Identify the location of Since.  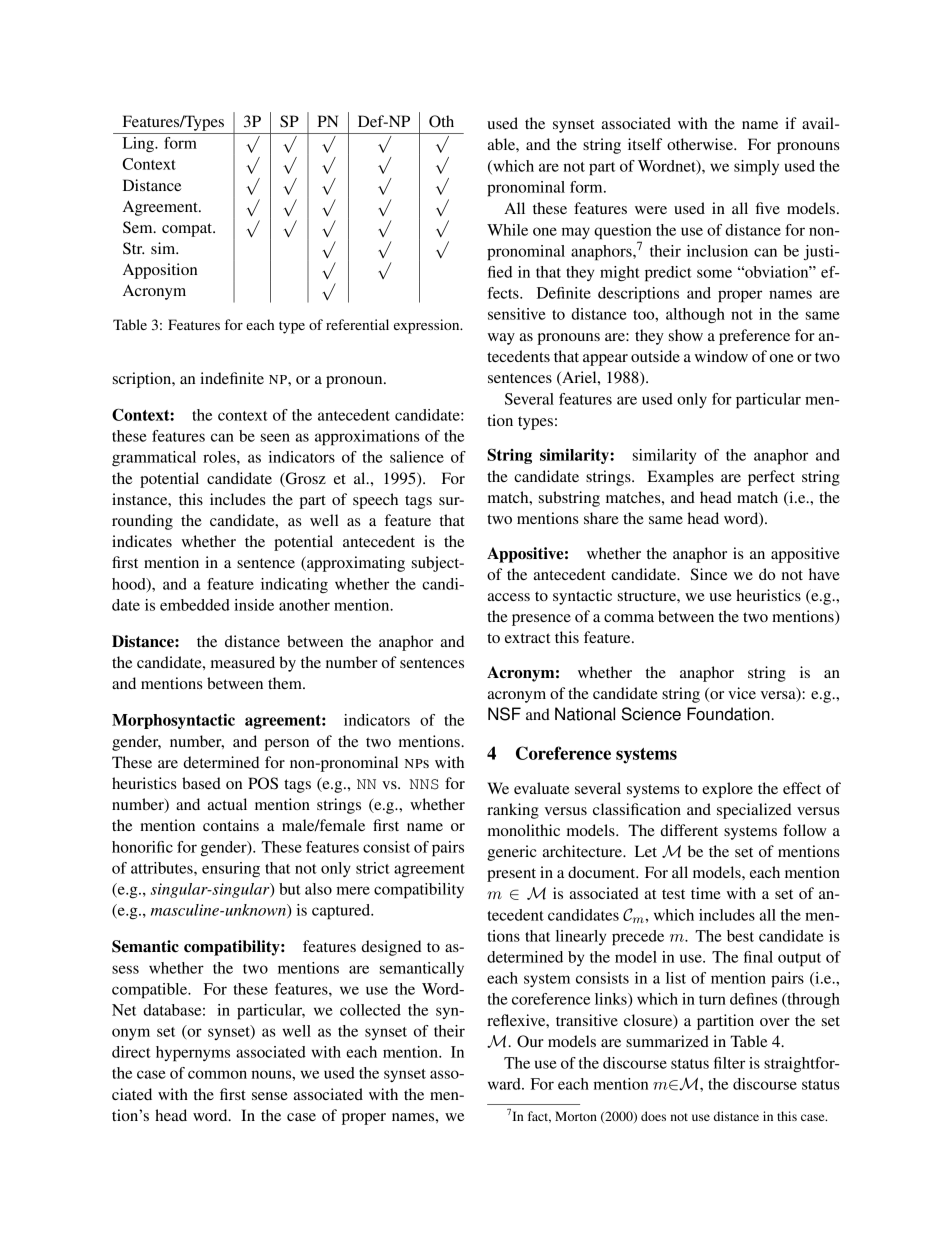
(708, 574).
